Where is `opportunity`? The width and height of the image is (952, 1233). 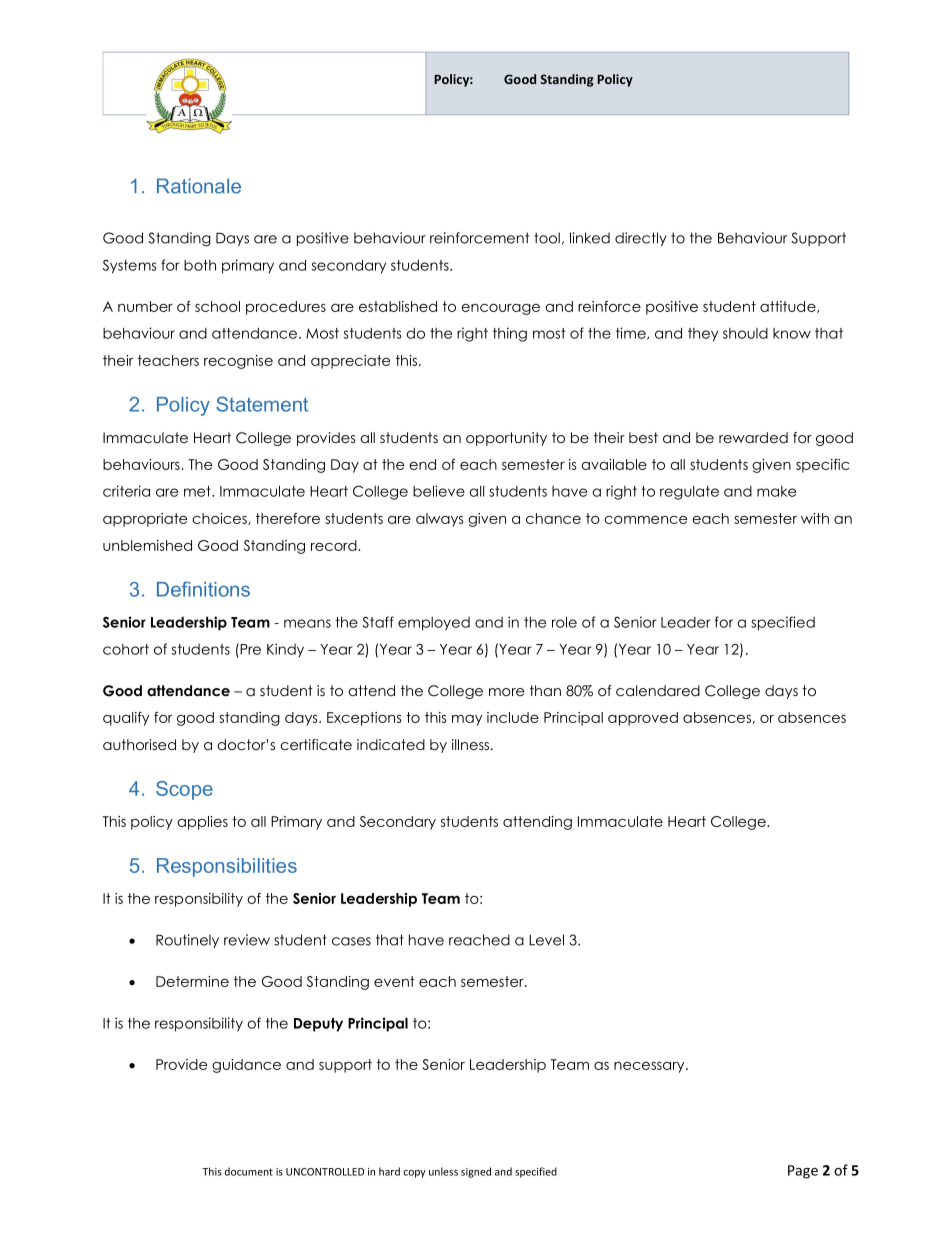 opportunity is located at coordinates (506, 439).
